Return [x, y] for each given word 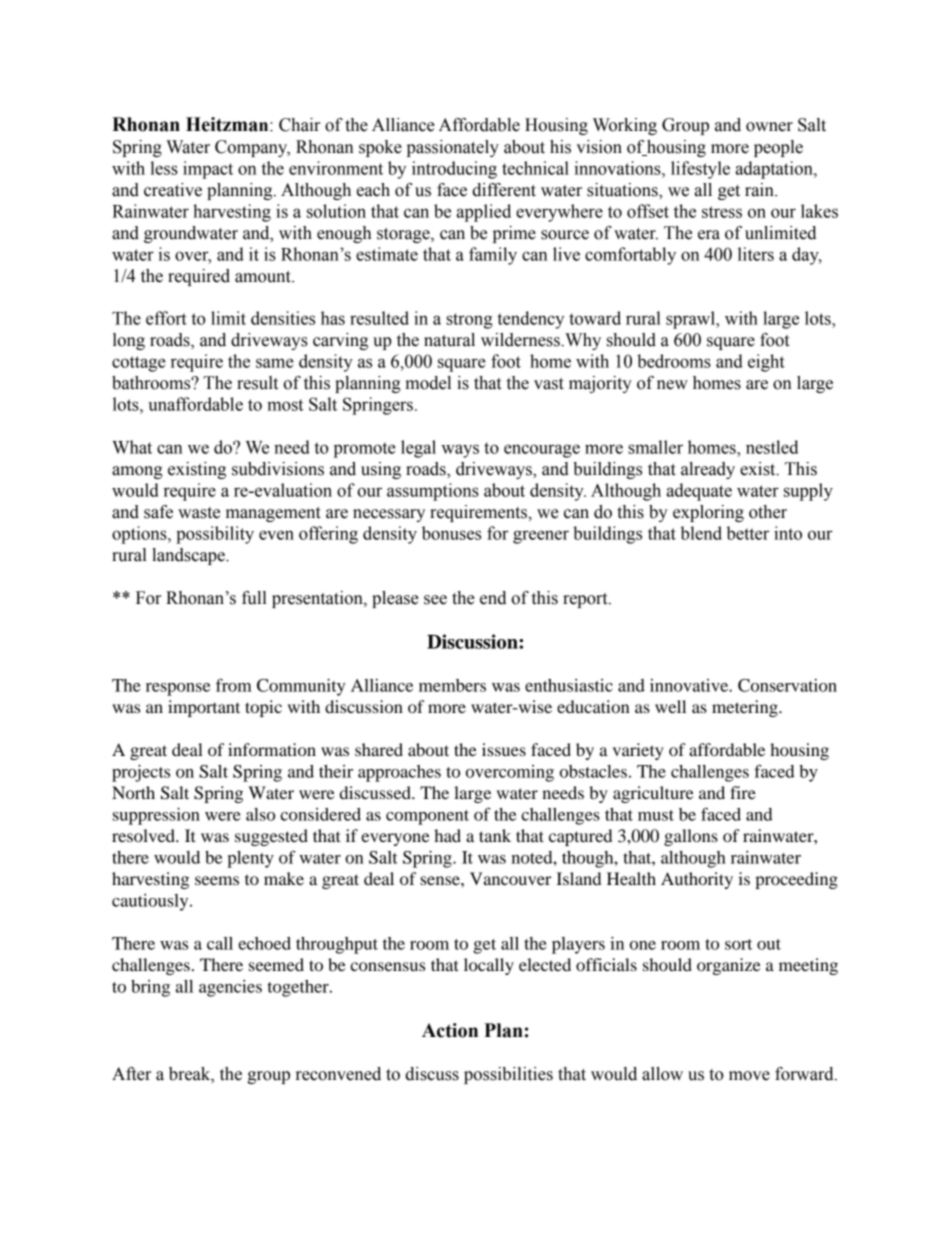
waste [199, 513]
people [778, 148]
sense [441, 880]
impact [208, 170]
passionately [453, 148]
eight [766, 363]
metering [746, 708]
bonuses [451, 533]
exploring [708, 513]
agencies [230, 988]
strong [469, 321]
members [452, 685]
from [234, 685]
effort [166, 318]
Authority [697, 880]
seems [217, 880]
